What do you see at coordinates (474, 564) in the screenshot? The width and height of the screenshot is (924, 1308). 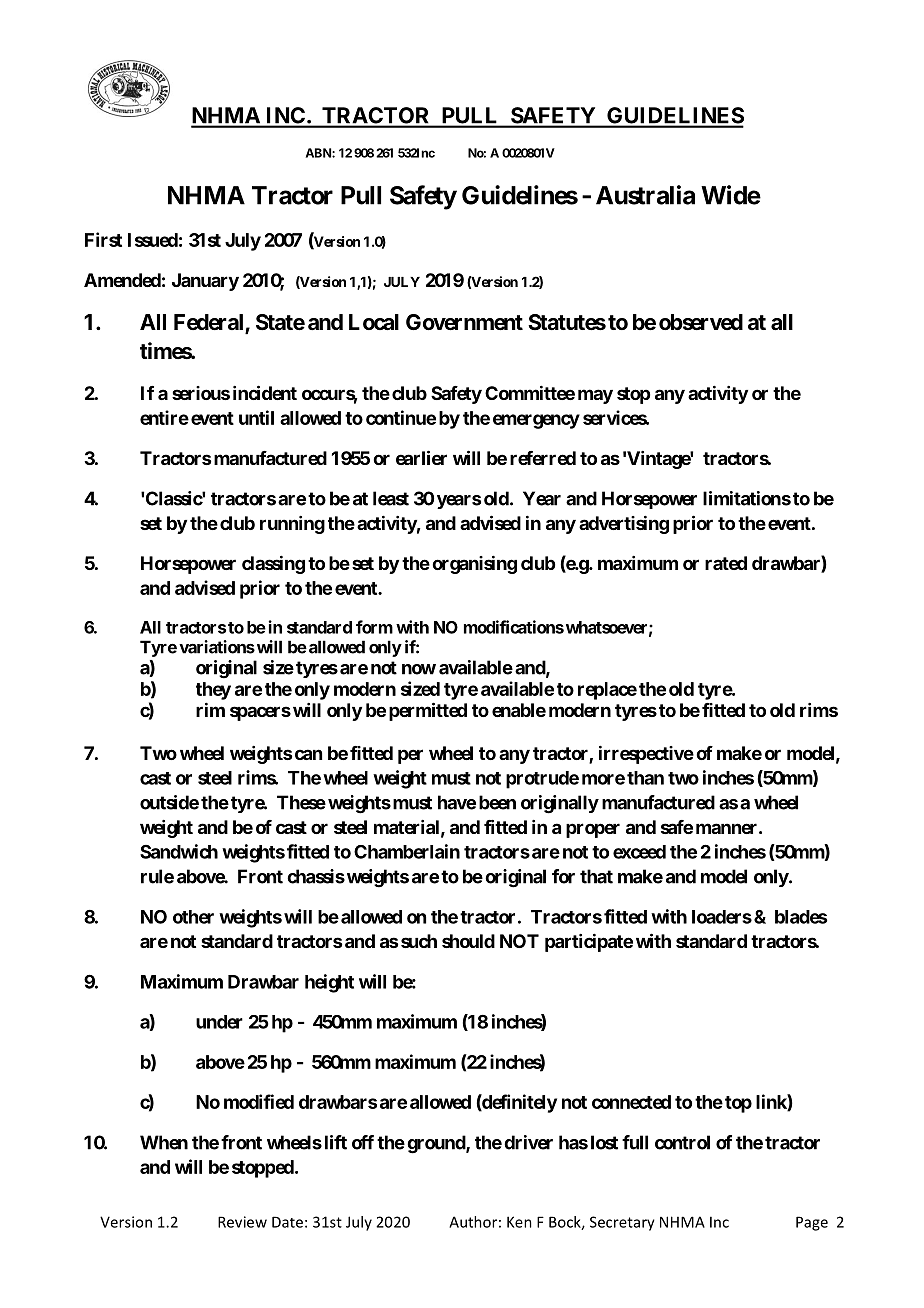 I see `organising` at bounding box center [474, 564].
